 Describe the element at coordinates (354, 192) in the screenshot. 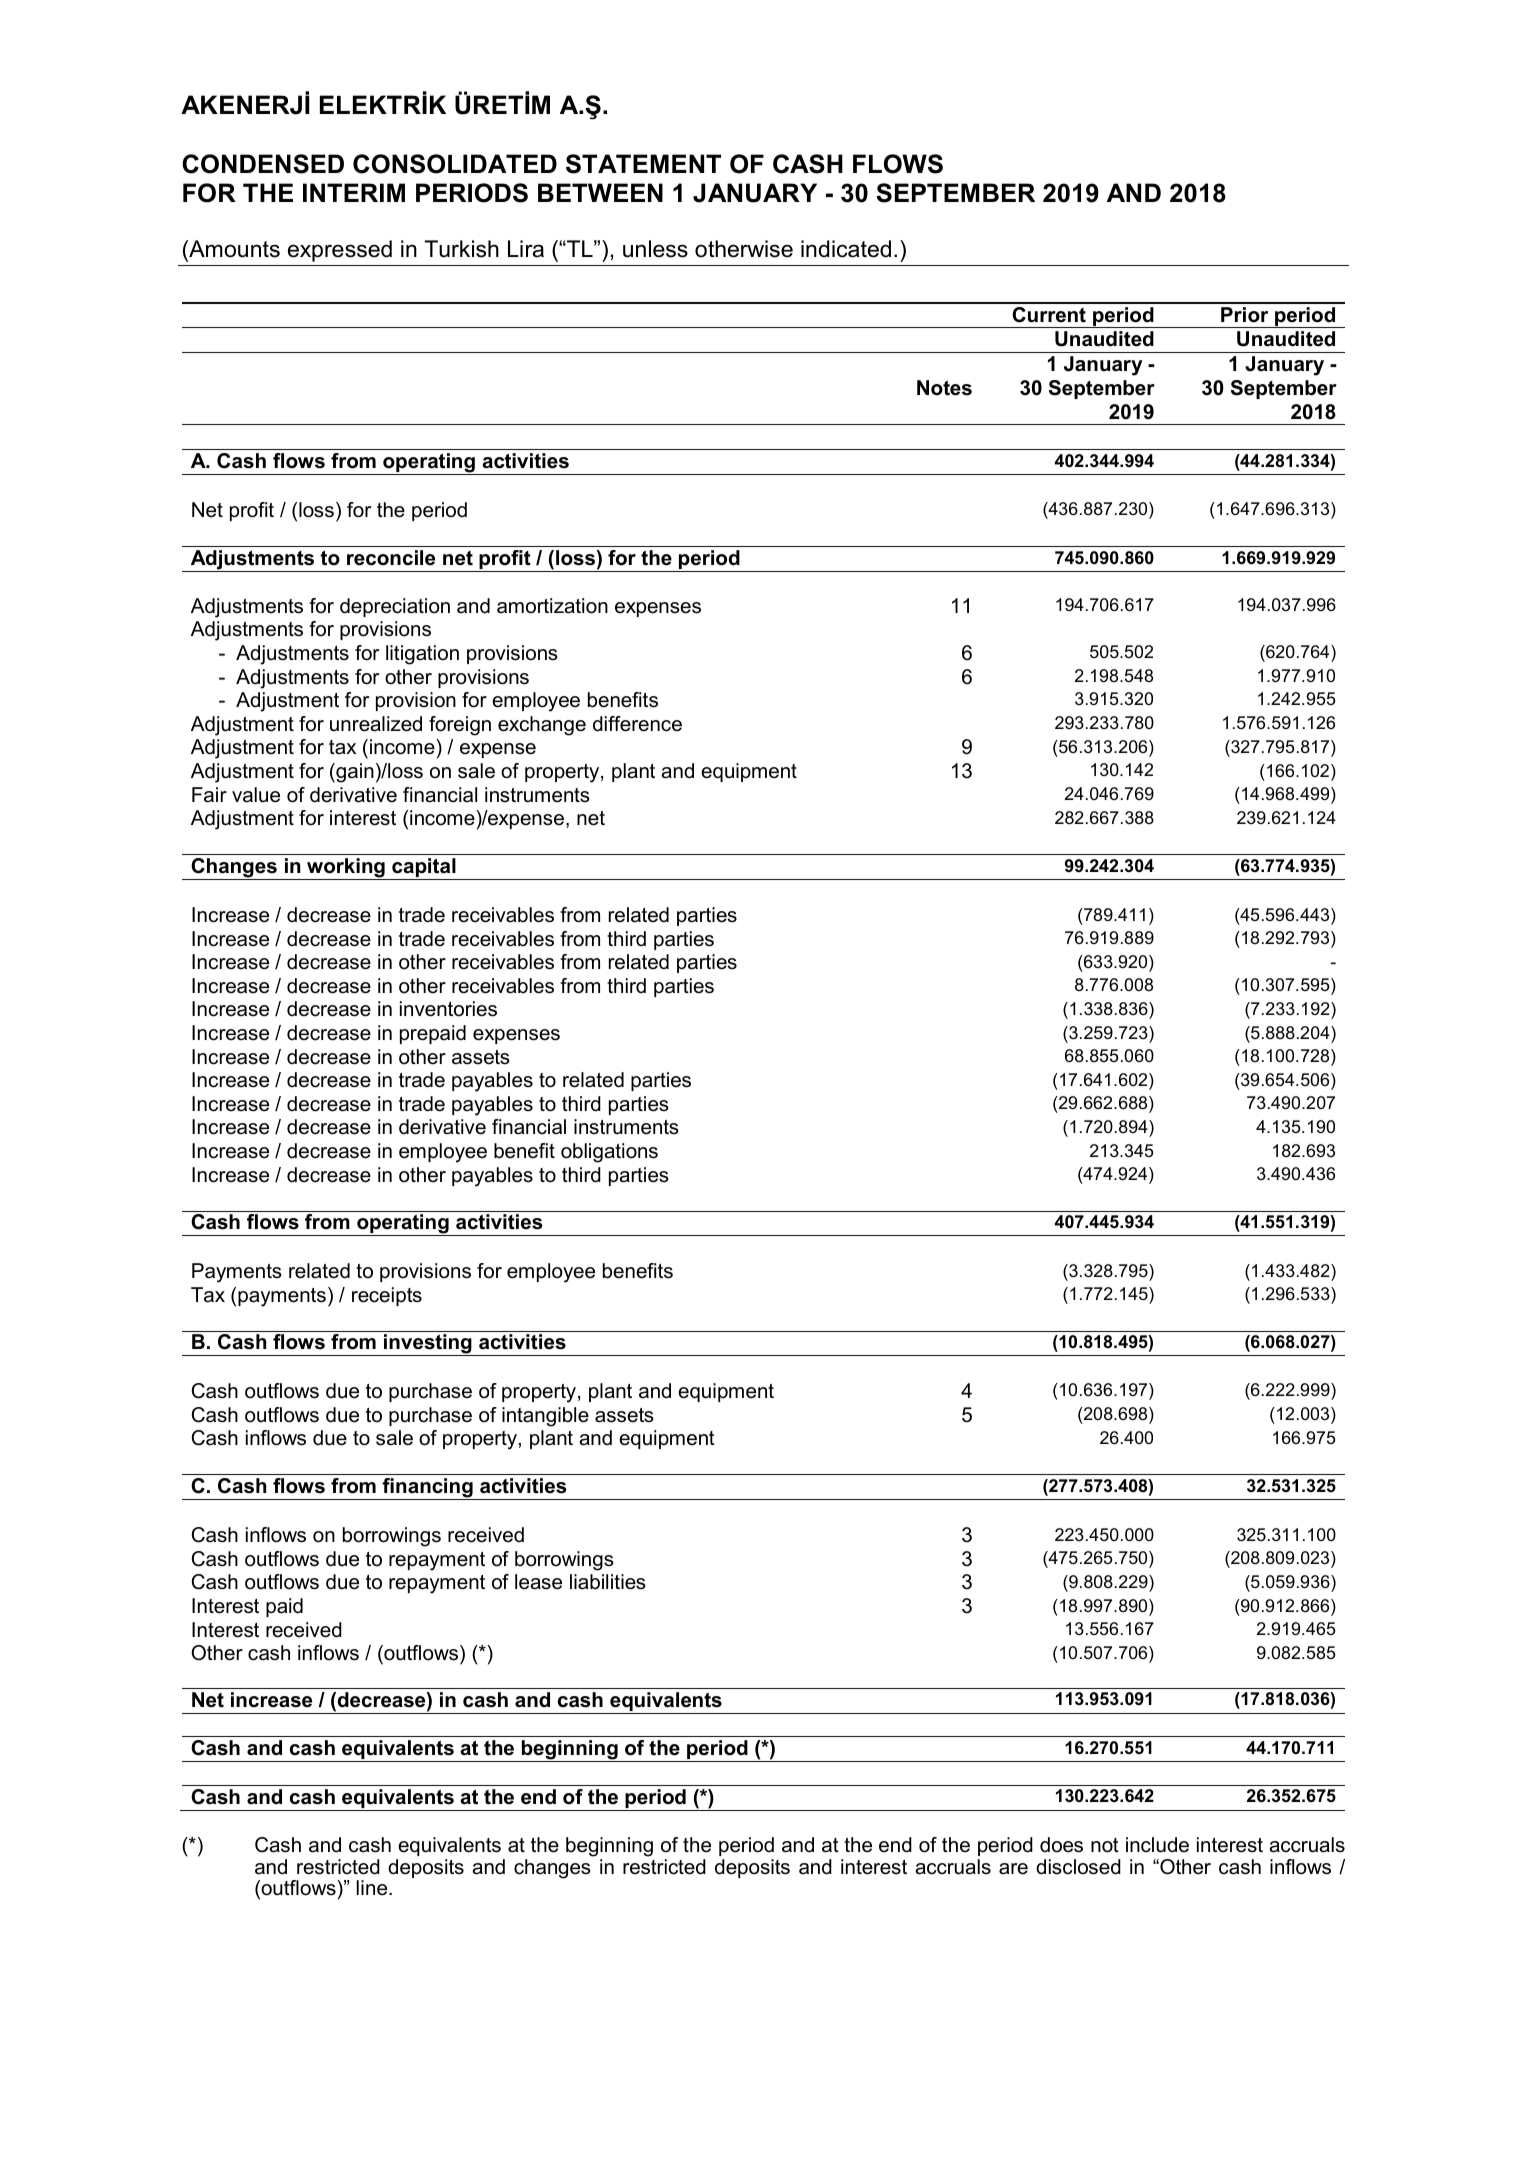

I see `INTERIM` at that location.
